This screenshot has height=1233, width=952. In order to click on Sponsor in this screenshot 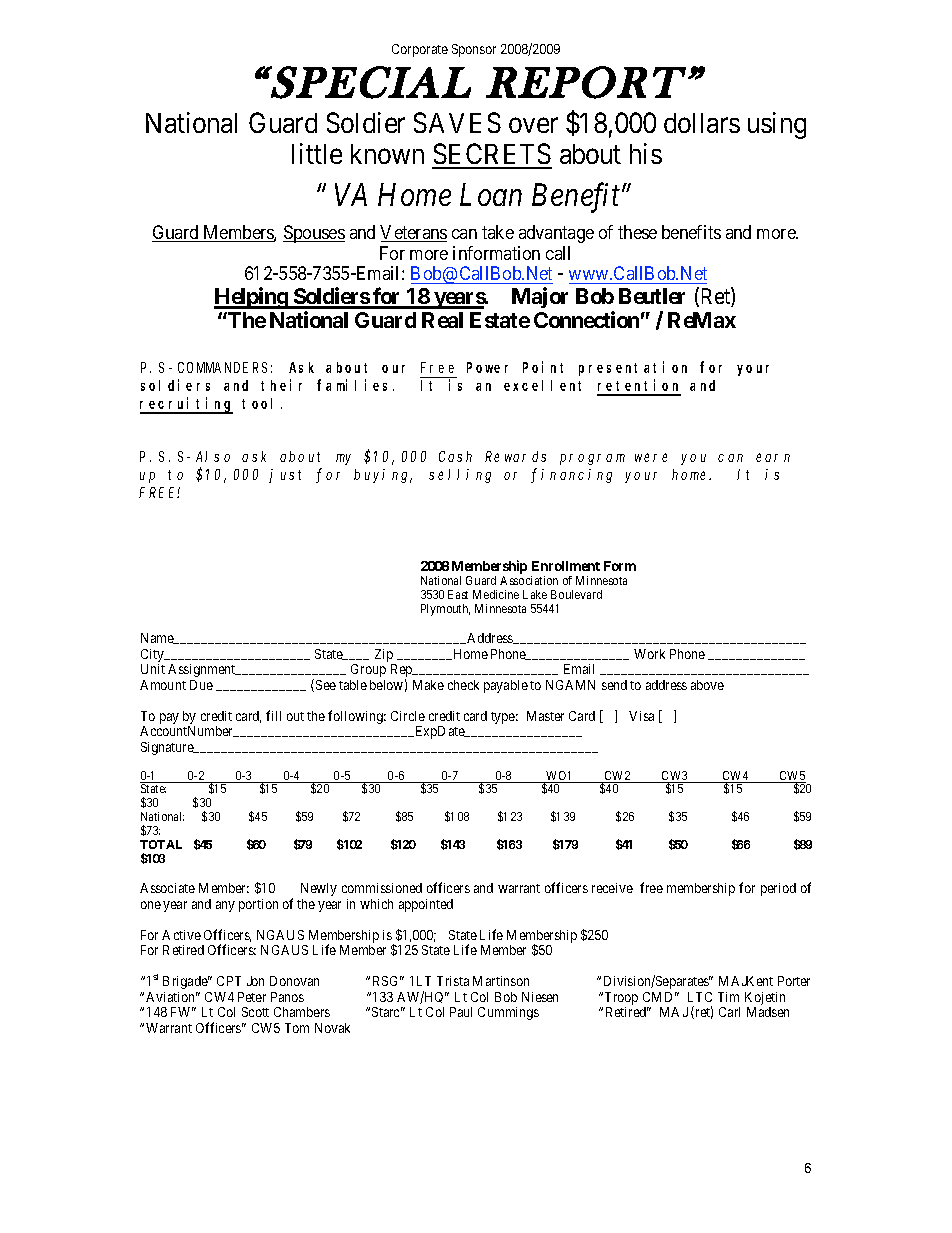, I will do `click(474, 50)`.
